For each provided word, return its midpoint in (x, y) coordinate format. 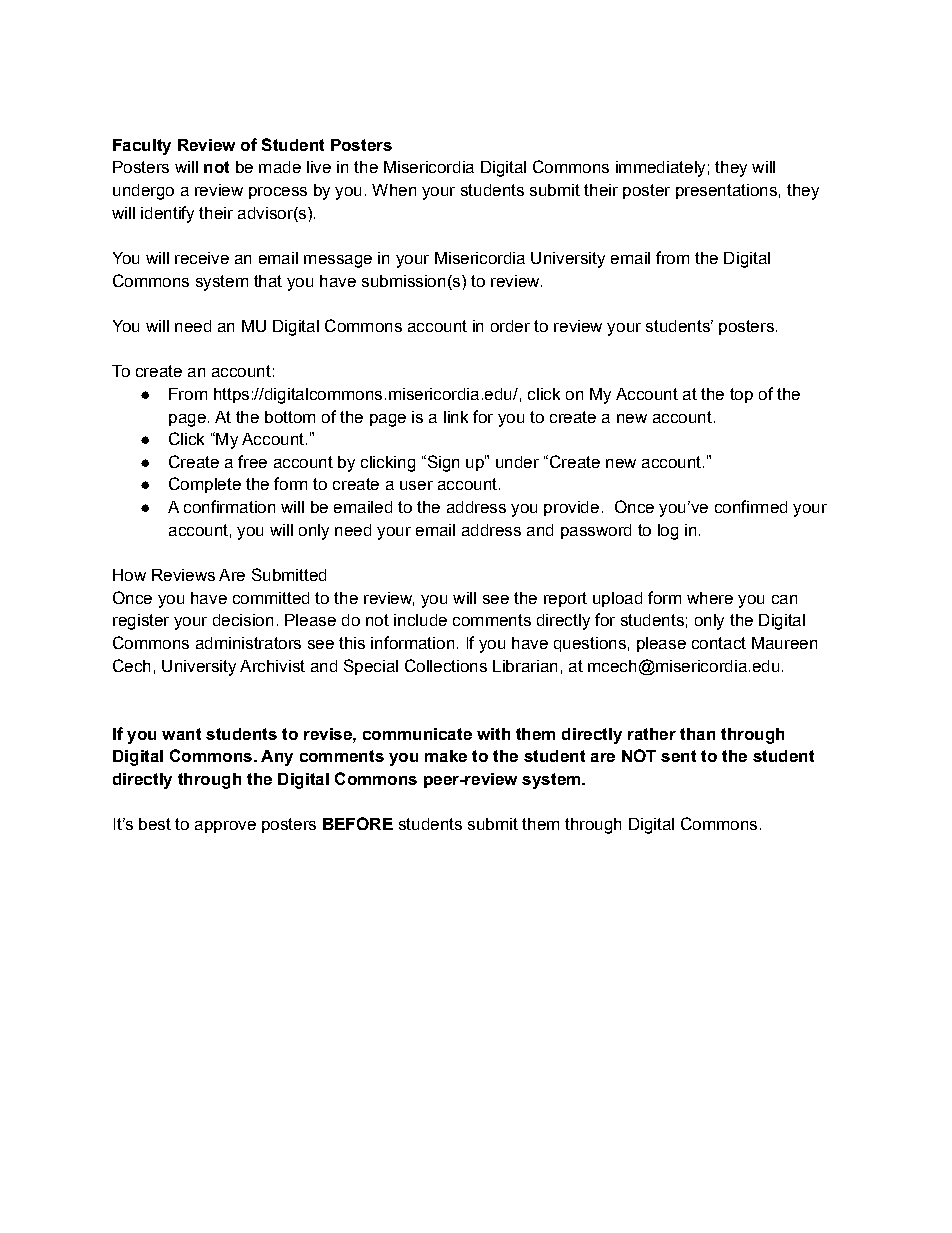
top (741, 395)
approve (225, 827)
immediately (660, 169)
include (420, 620)
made (280, 167)
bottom (290, 417)
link (456, 417)
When (394, 190)
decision (243, 620)
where (710, 598)
